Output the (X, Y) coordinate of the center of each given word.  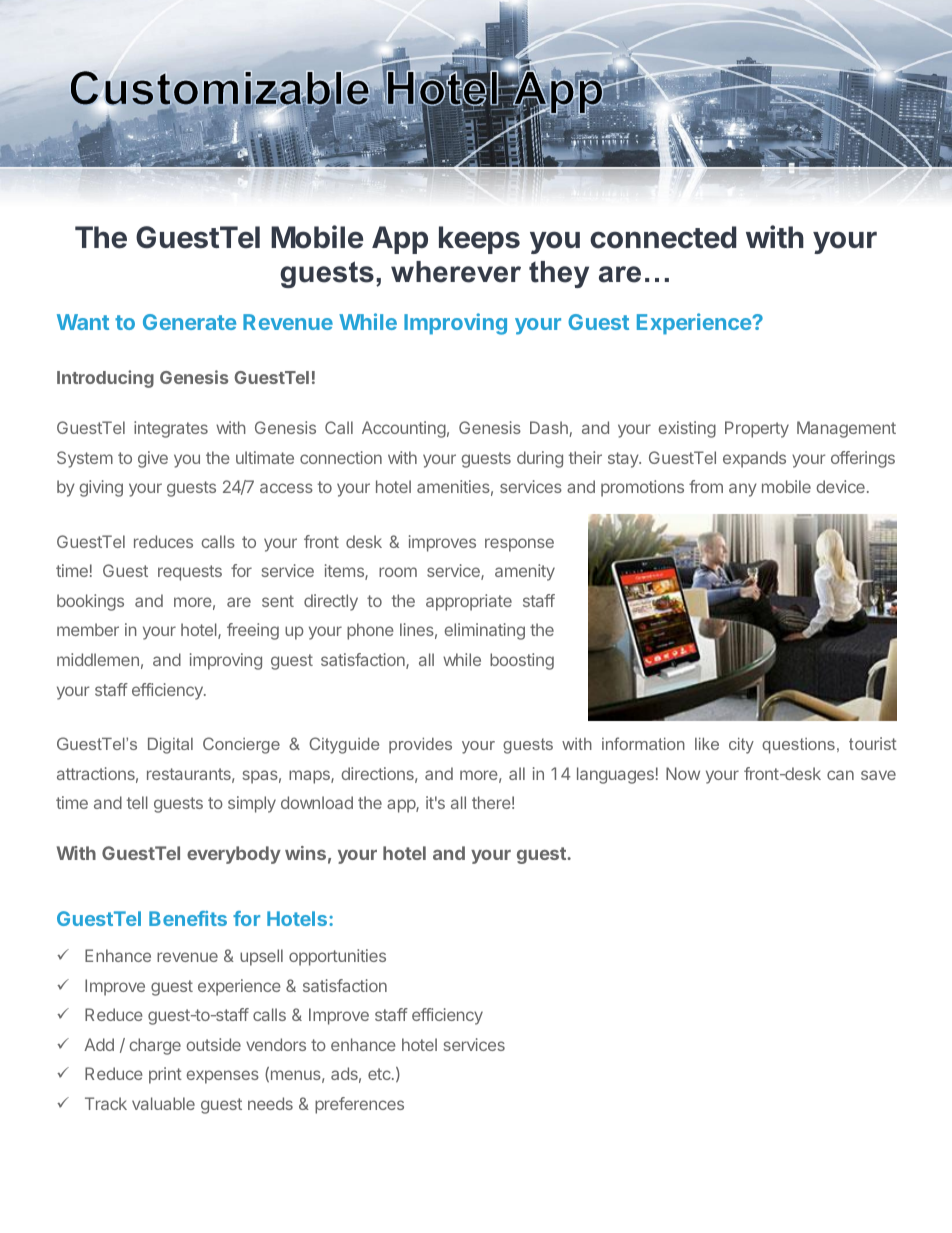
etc (380, 1074)
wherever (456, 272)
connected (663, 237)
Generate (189, 322)
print (165, 1075)
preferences (359, 1105)
